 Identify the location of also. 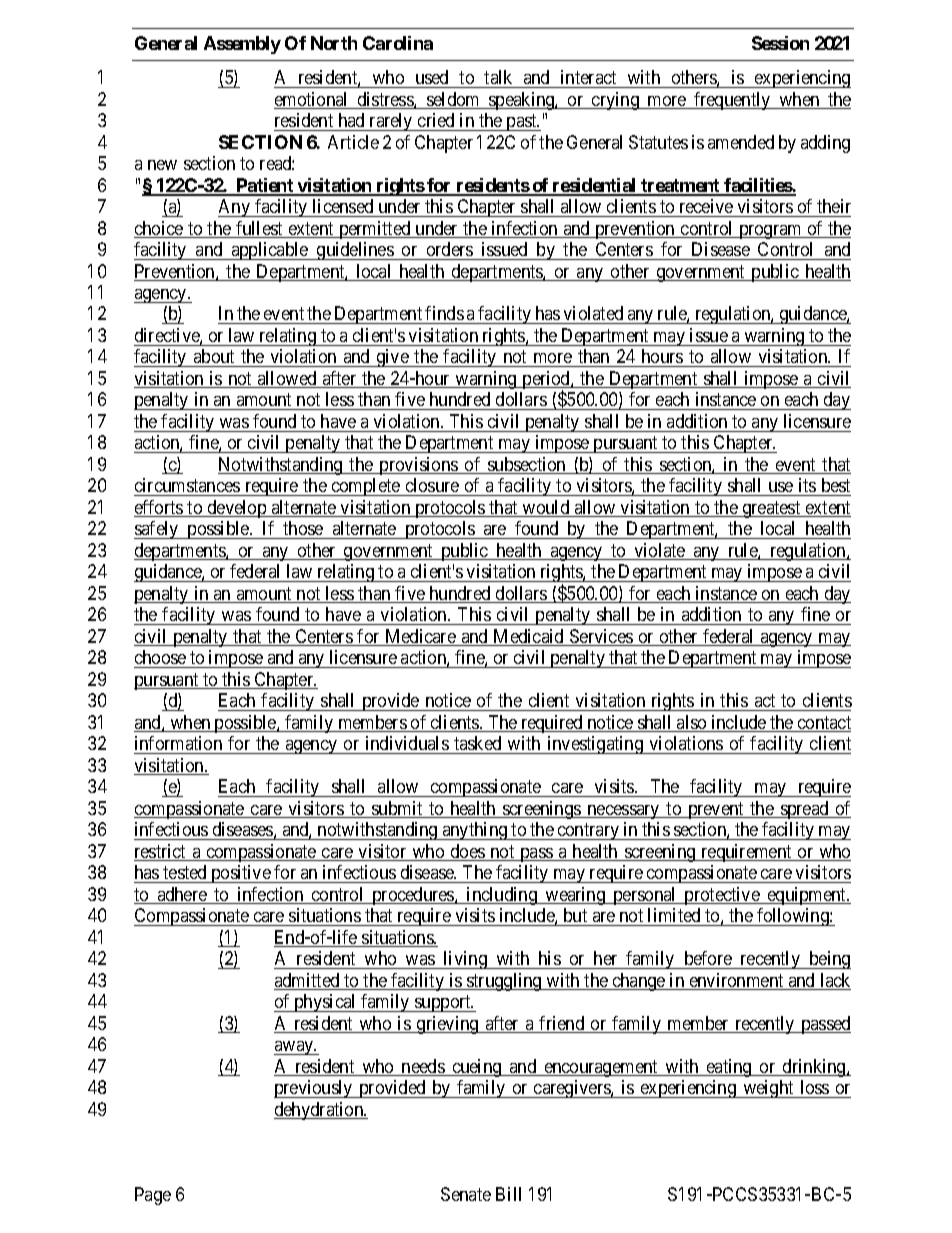
(692, 723).
